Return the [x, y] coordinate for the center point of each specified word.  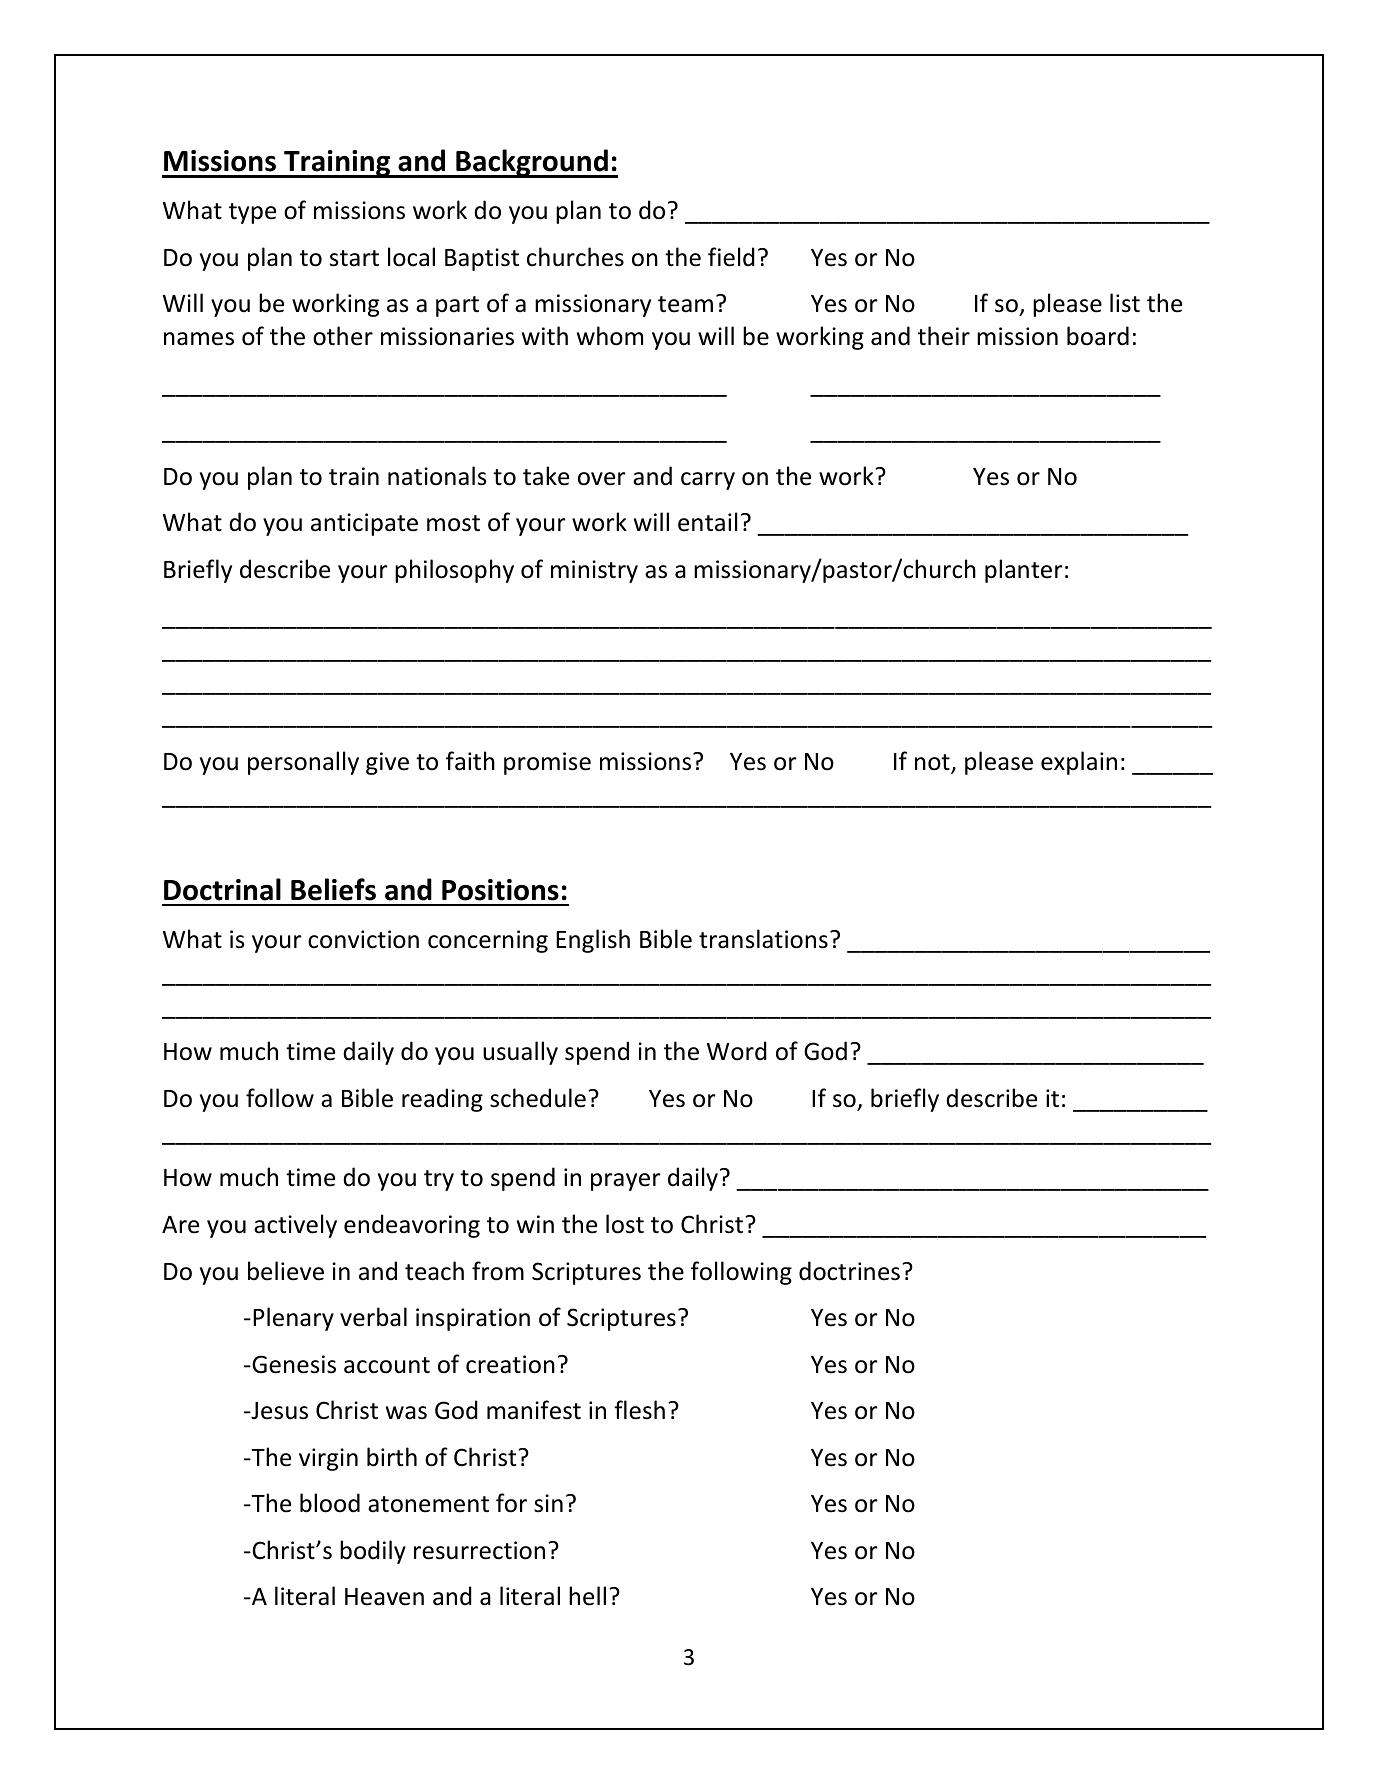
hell [587, 1596]
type [252, 213]
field [731, 257]
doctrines [849, 1271]
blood [330, 1503]
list [1125, 303]
